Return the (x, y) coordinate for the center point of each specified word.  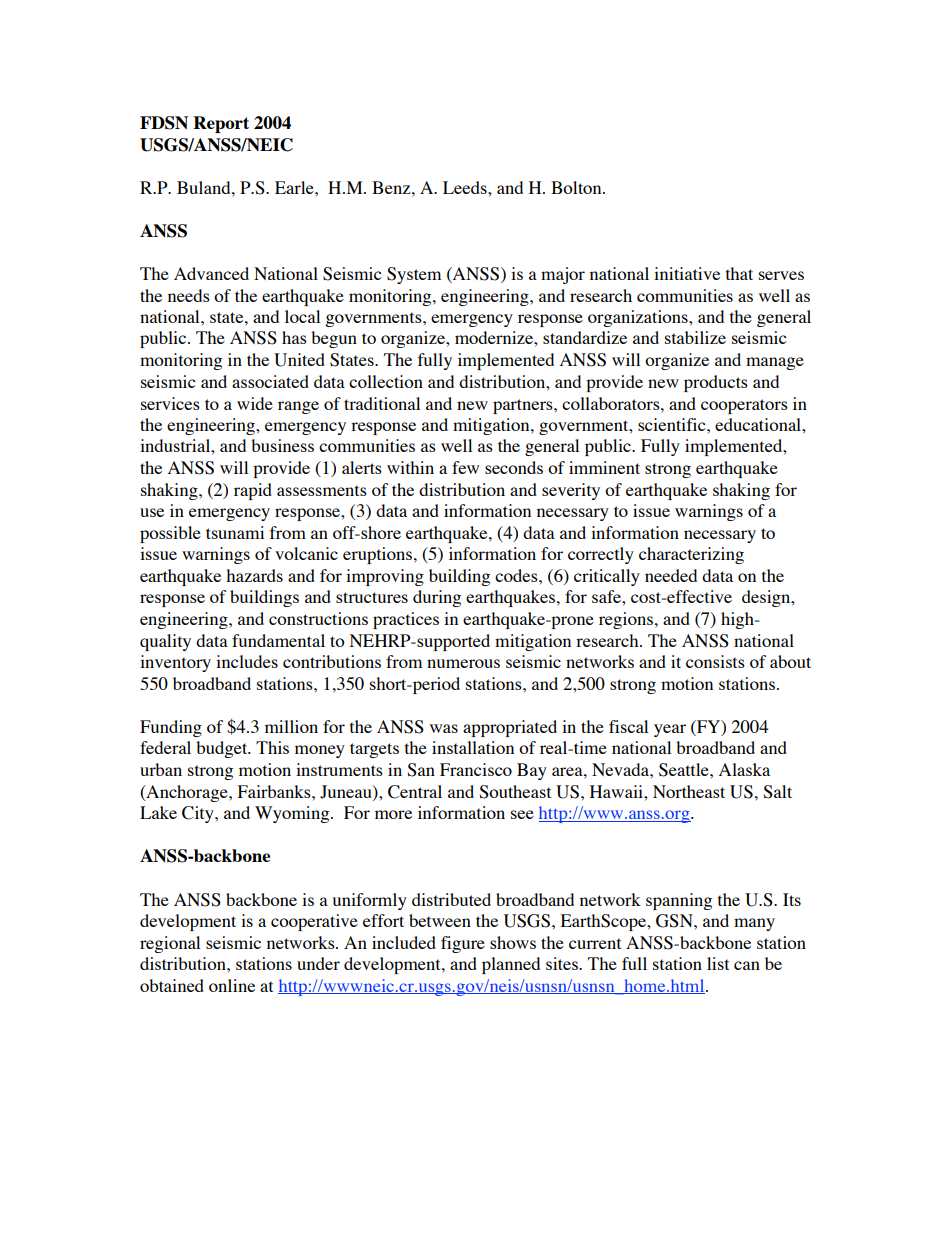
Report (221, 124)
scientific (673, 424)
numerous (463, 663)
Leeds (466, 187)
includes (247, 661)
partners (524, 406)
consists (715, 661)
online (232, 985)
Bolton (577, 187)
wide (255, 403)
